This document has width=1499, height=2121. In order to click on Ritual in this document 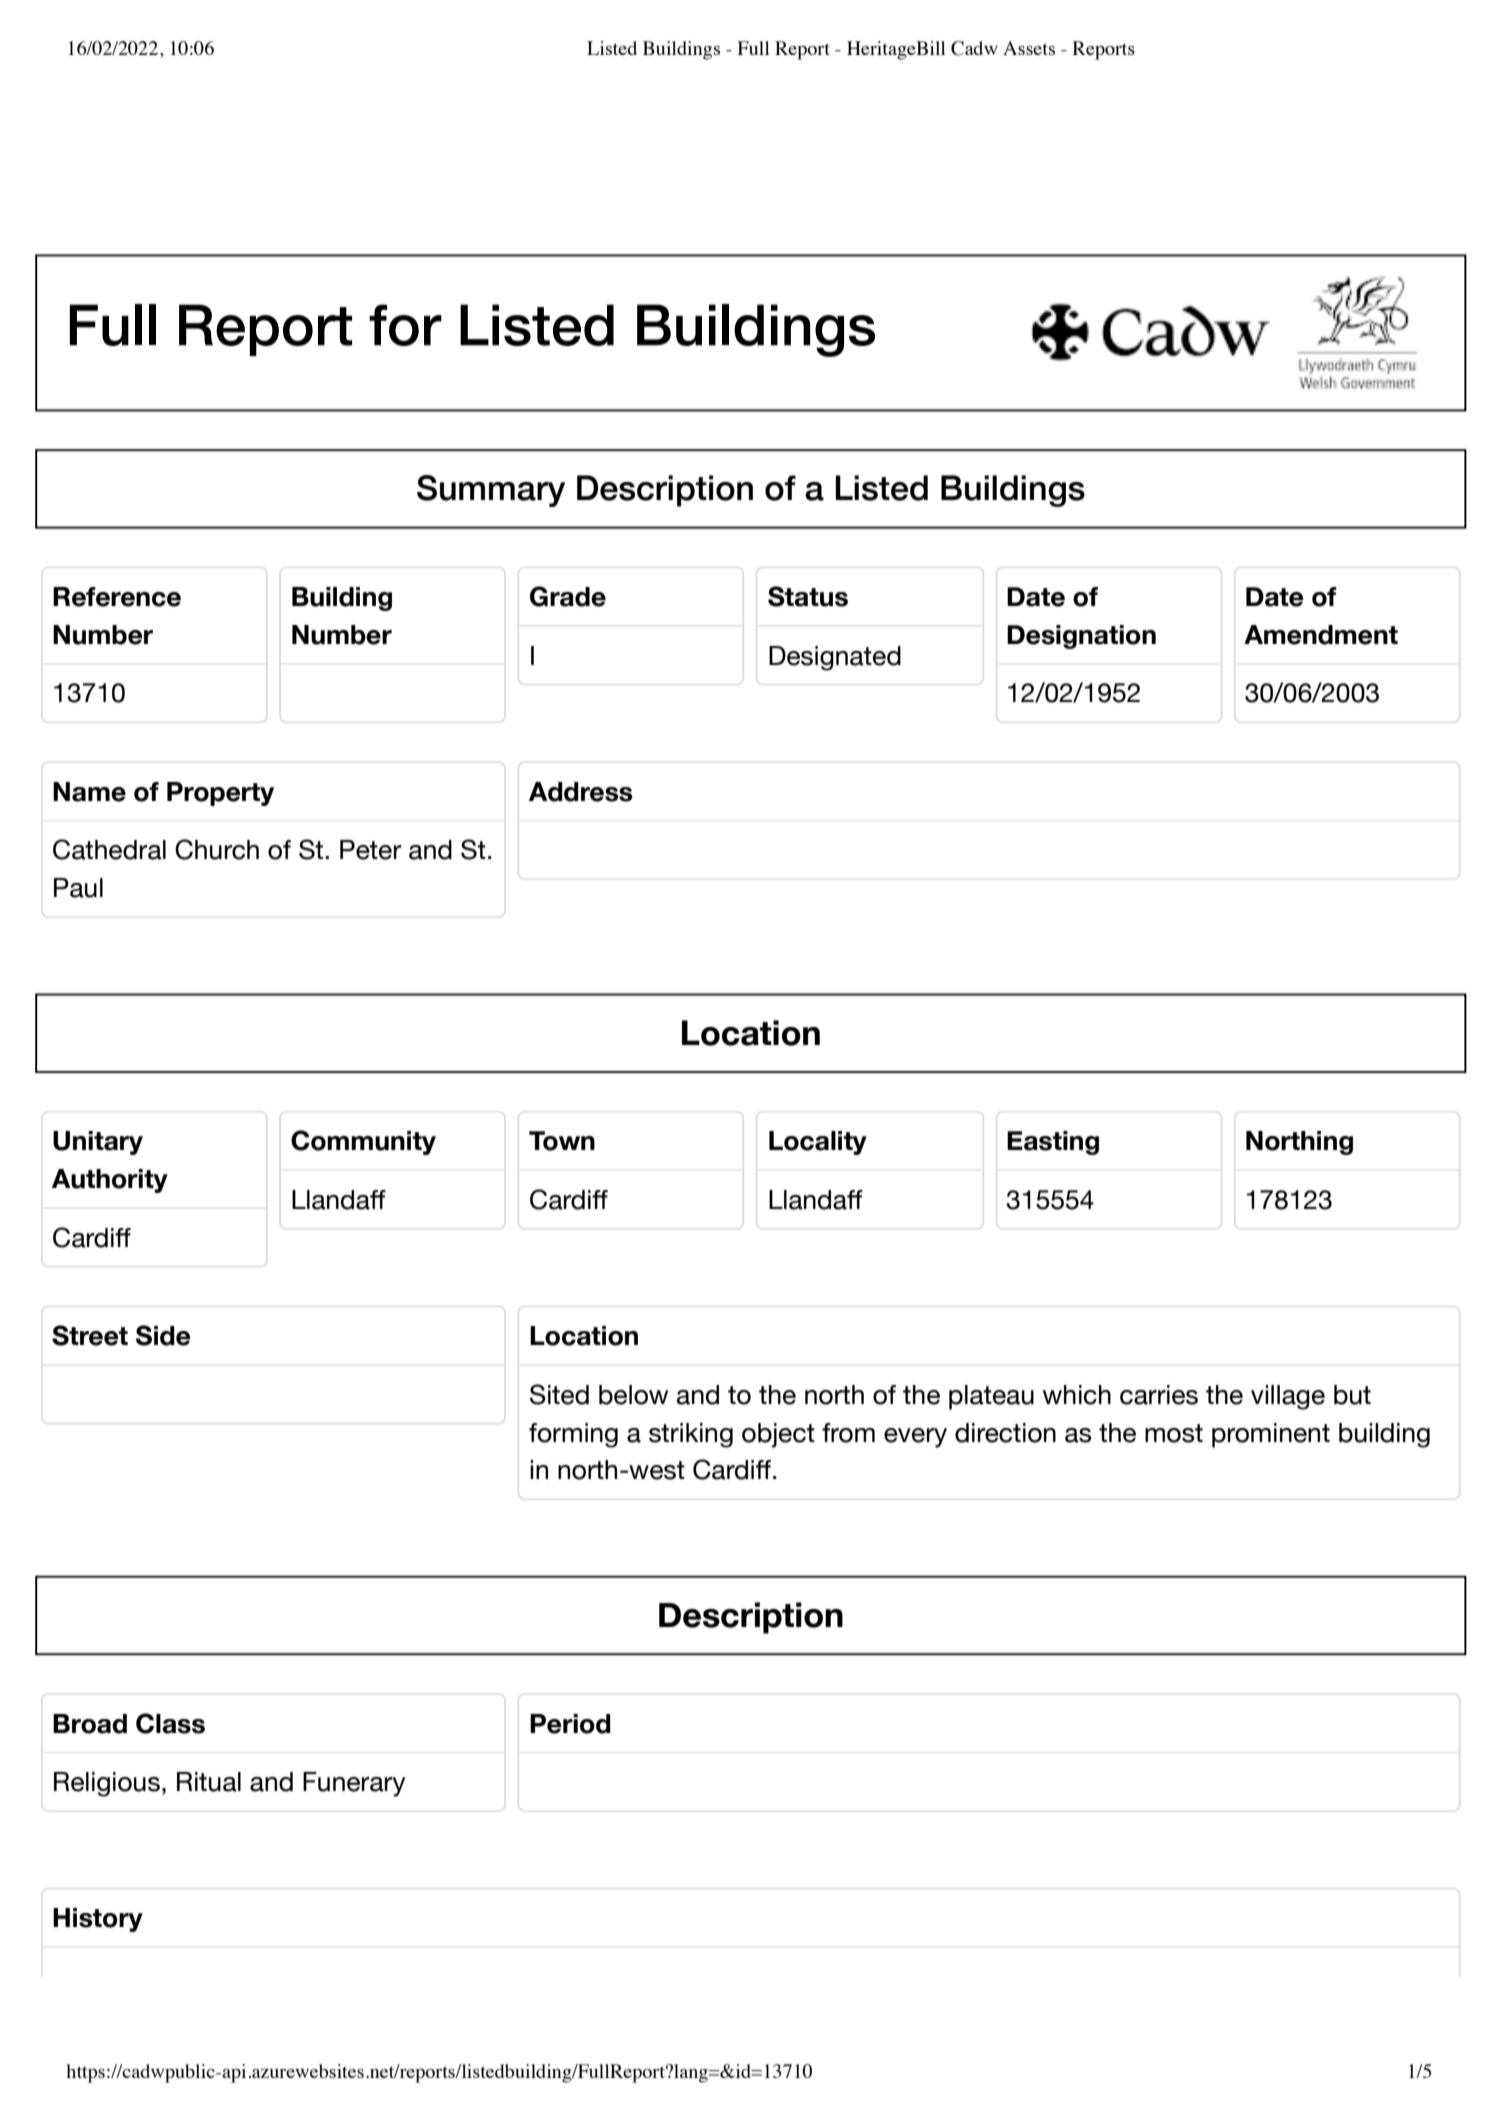, I will do `click(209, 1782)`.
